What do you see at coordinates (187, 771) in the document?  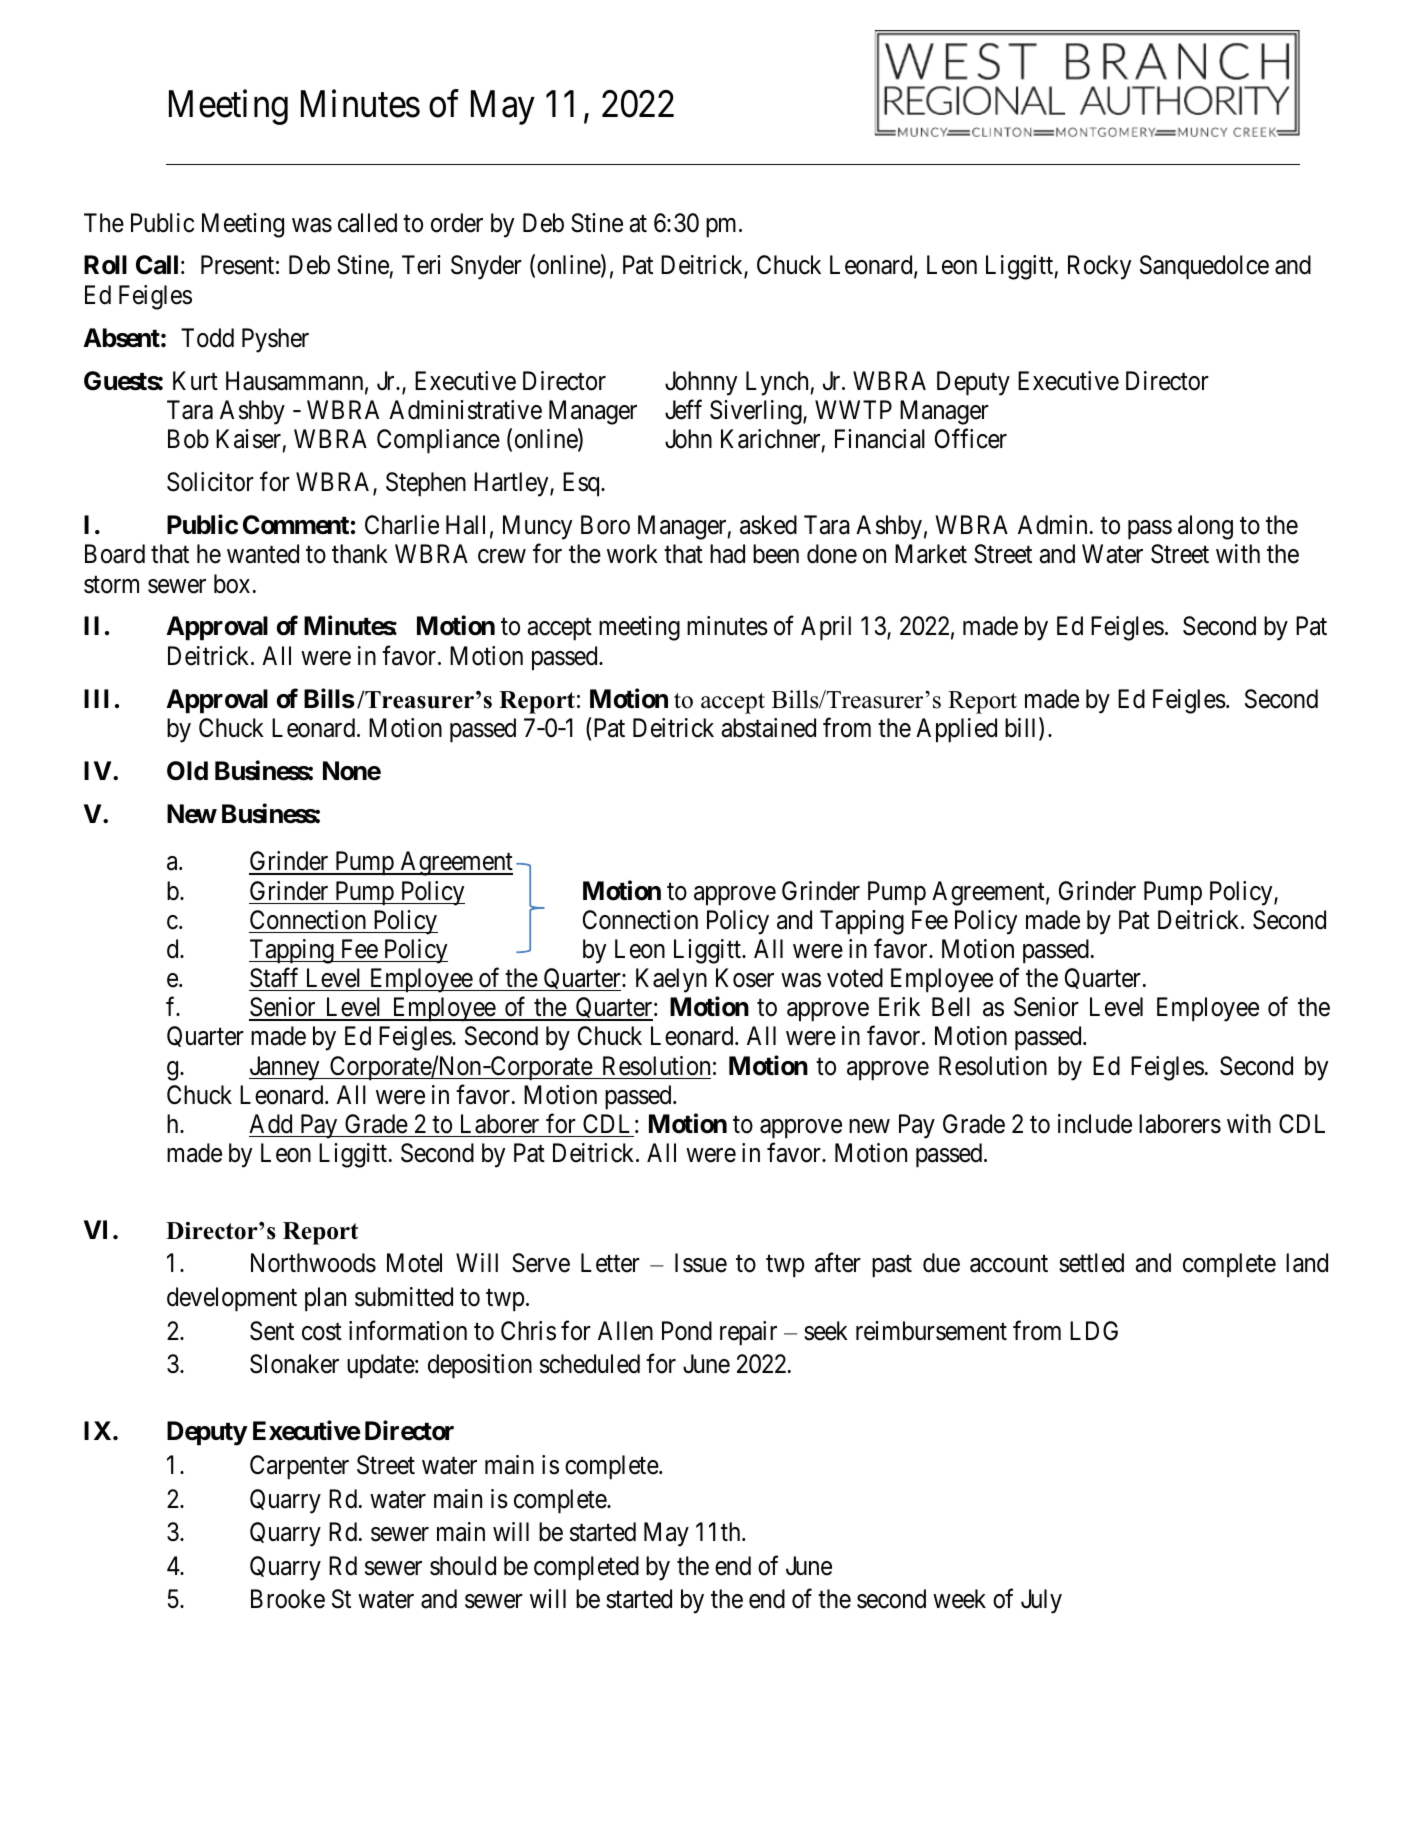 I see `Old` at bounding box center [187, 771].
